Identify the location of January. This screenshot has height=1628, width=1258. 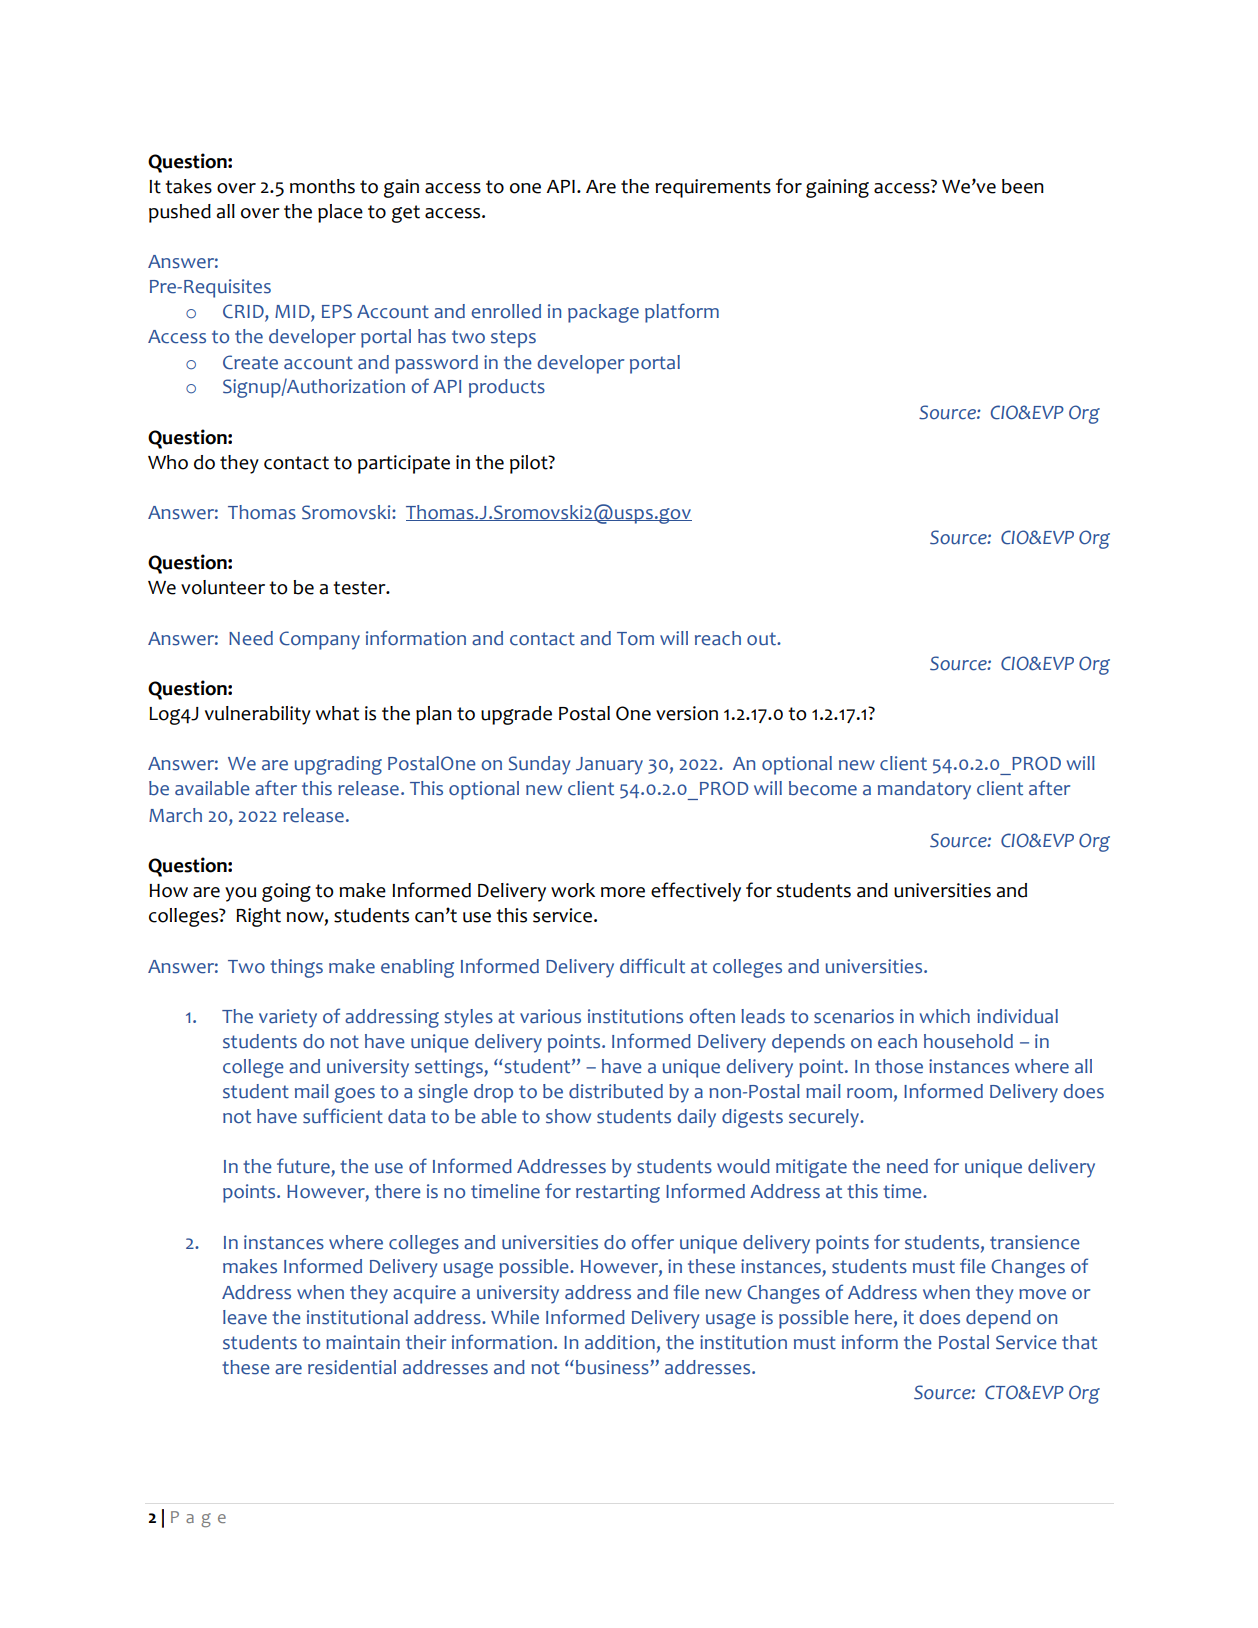
(609, 766).
